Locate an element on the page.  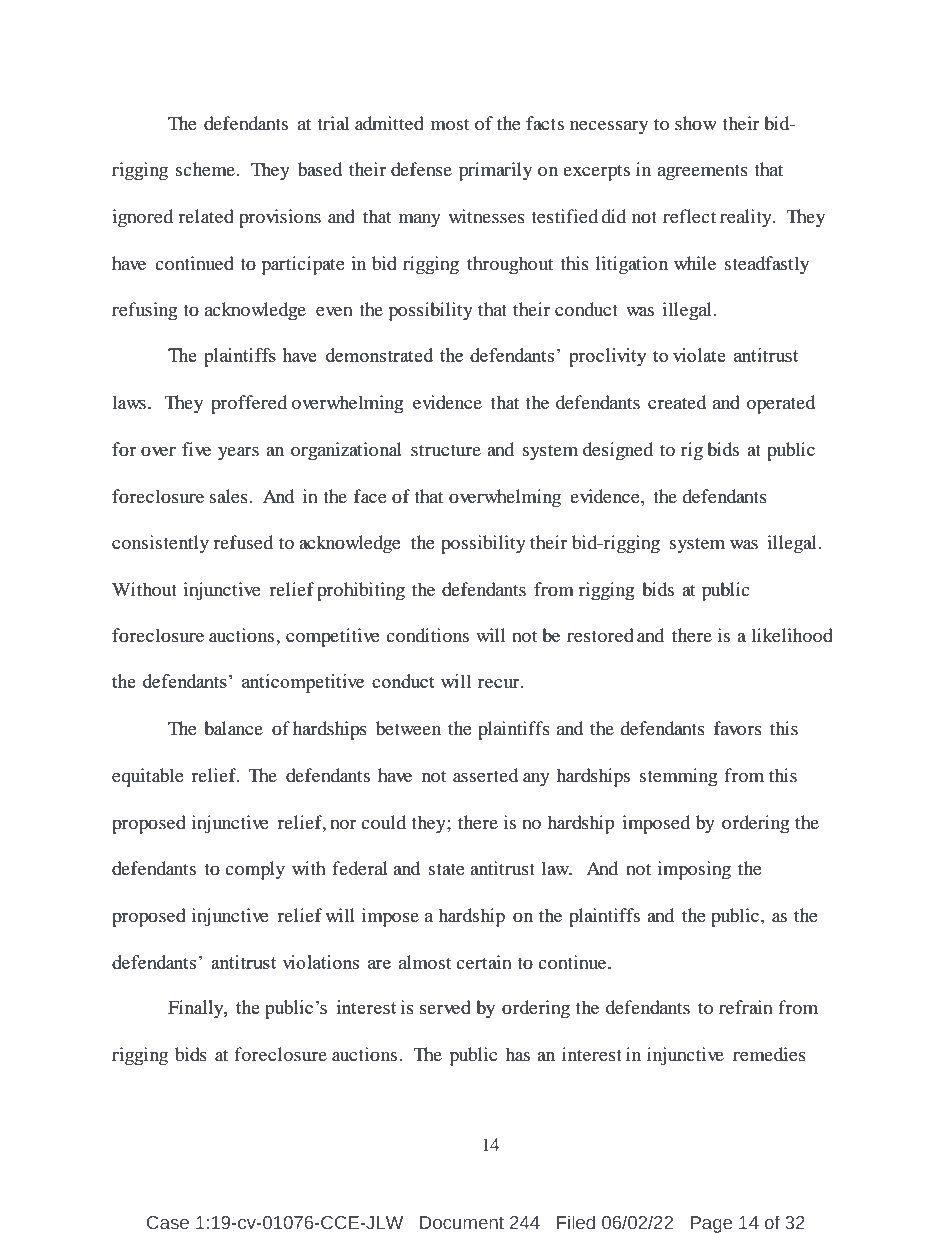
related is located at coordinates (206, 216).
